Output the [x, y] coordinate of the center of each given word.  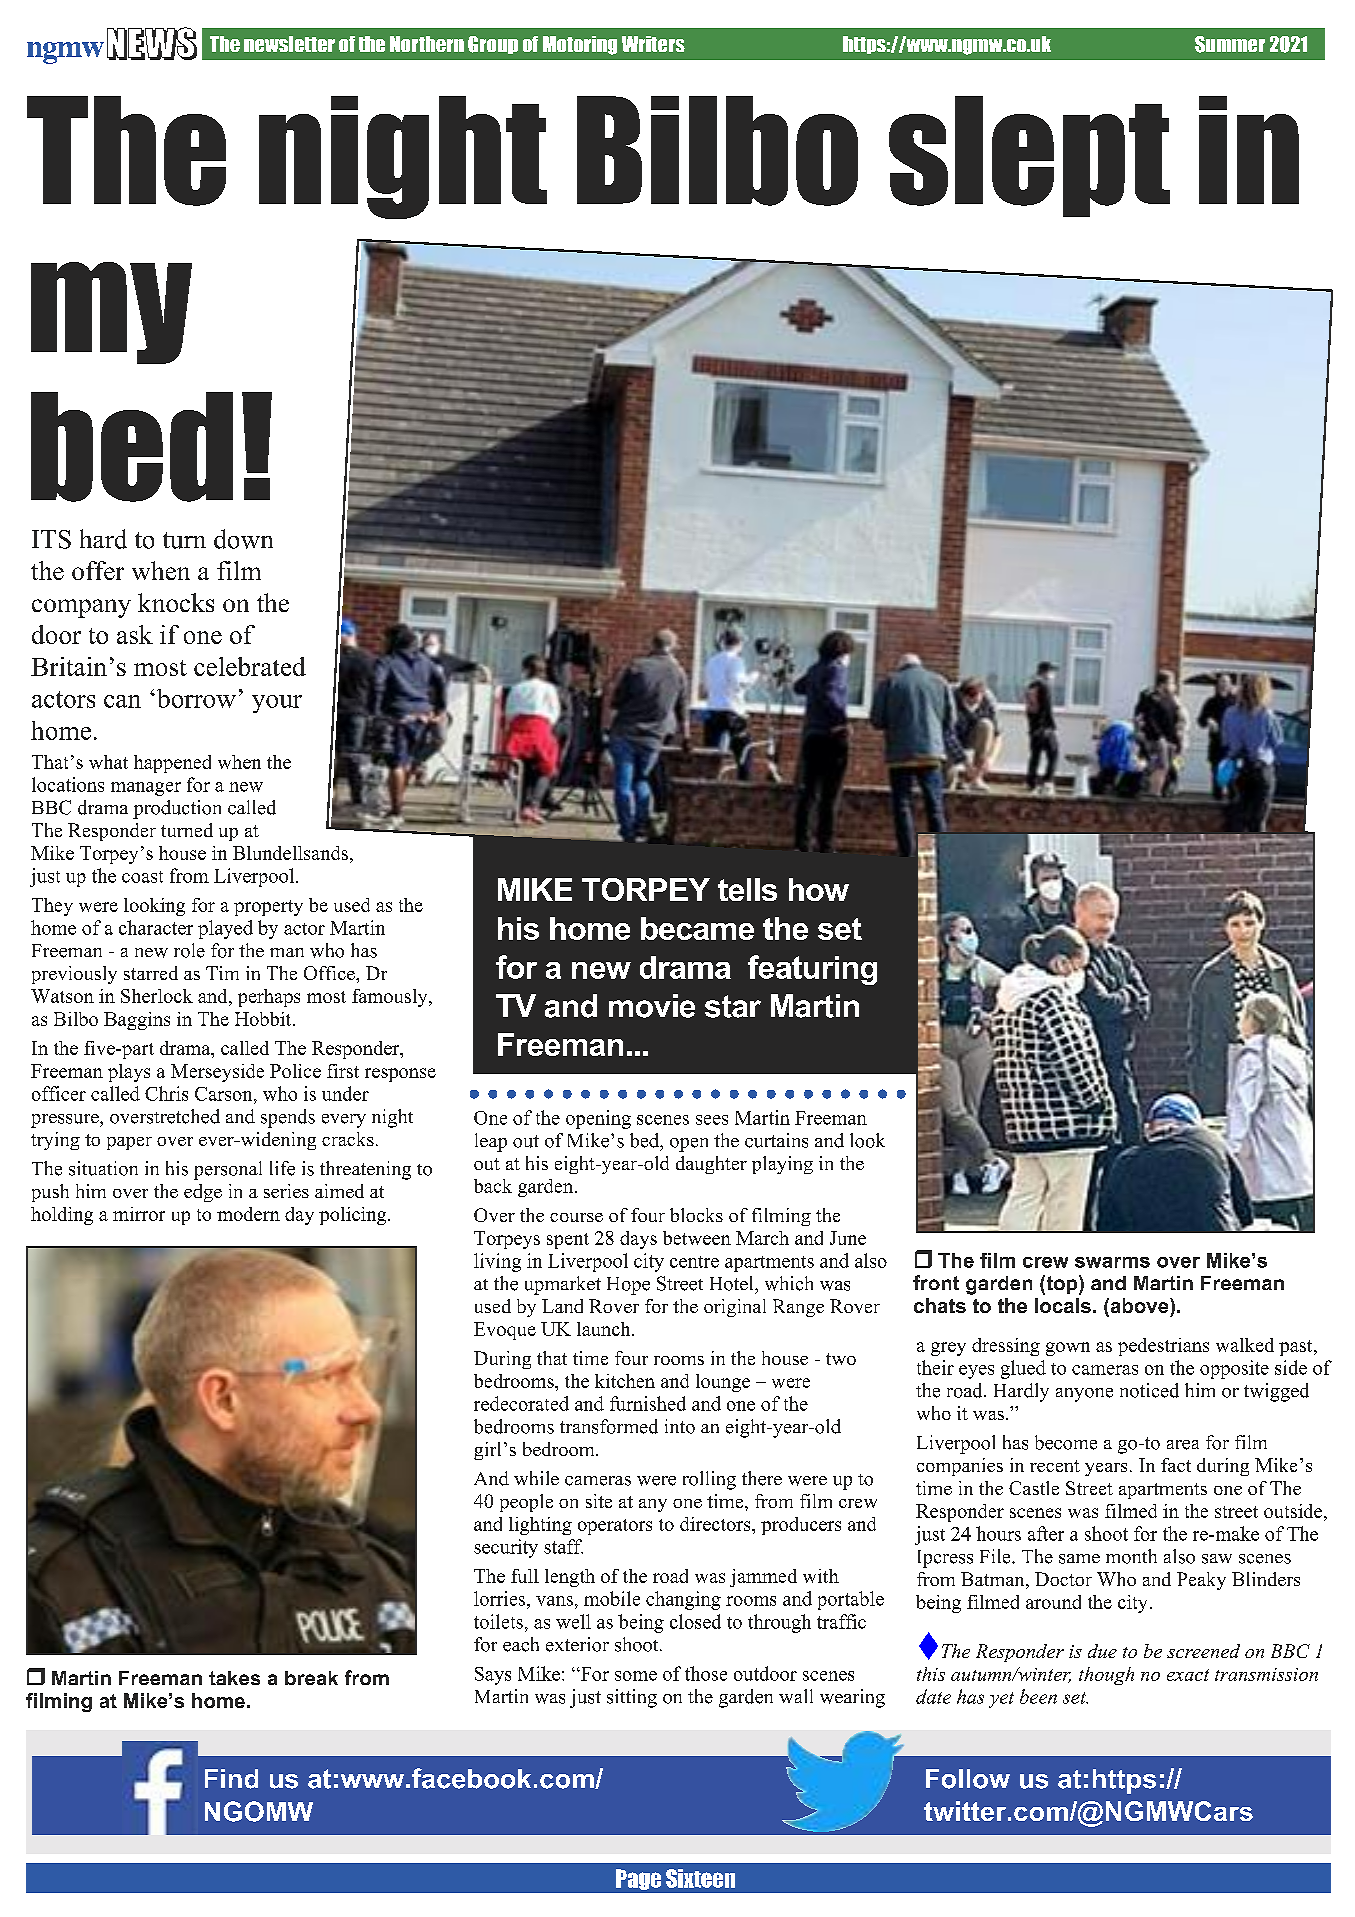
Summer [1230, 44]
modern [248, 1214]
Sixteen [700, 1878]
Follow [968, 1779]
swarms [1112, 1262]
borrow [196, 698]
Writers [653, 44]
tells [747, 889]
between [697, 1238]
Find [231, 1779]
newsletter [289, 44]
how [819, 889]
